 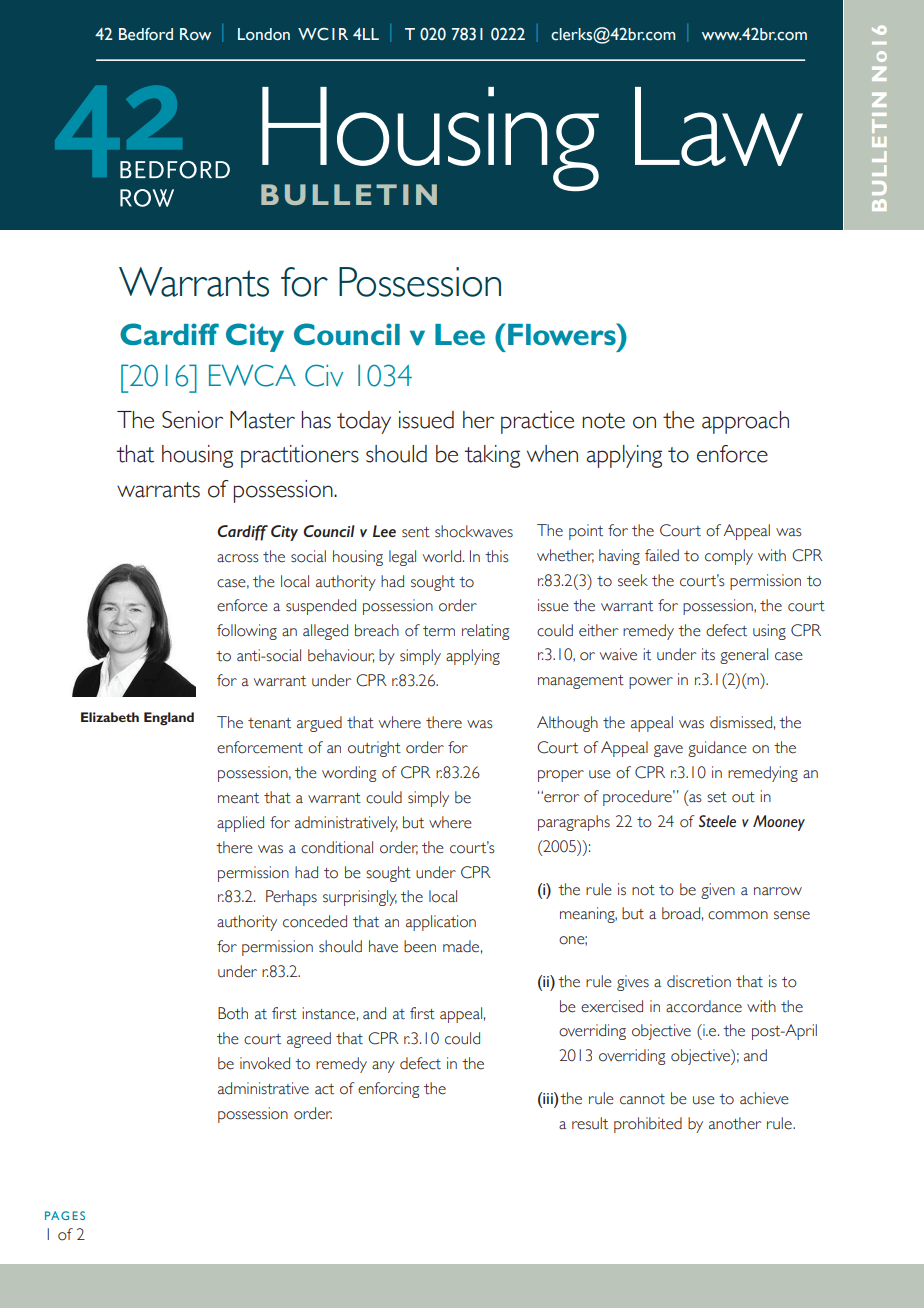 What do you see at coordinates (264, 34) in the screenshot?
I see `London` at bounding box center [264, 34].
